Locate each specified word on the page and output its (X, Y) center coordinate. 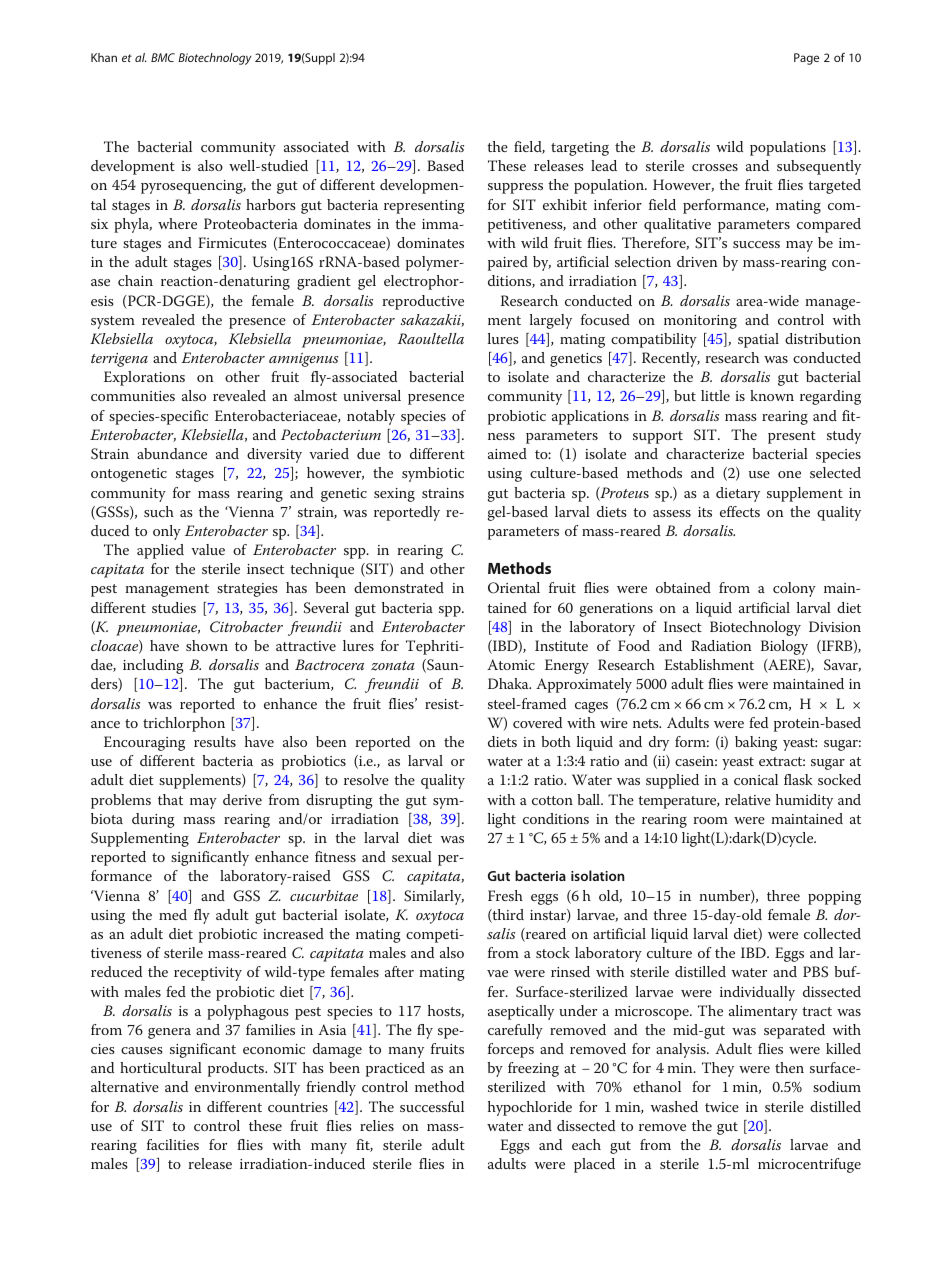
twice (722, 1107)
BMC (163, 57)
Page (806, 59)
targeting (580, 149)
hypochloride (530, 1108)
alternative (125, 1086)
